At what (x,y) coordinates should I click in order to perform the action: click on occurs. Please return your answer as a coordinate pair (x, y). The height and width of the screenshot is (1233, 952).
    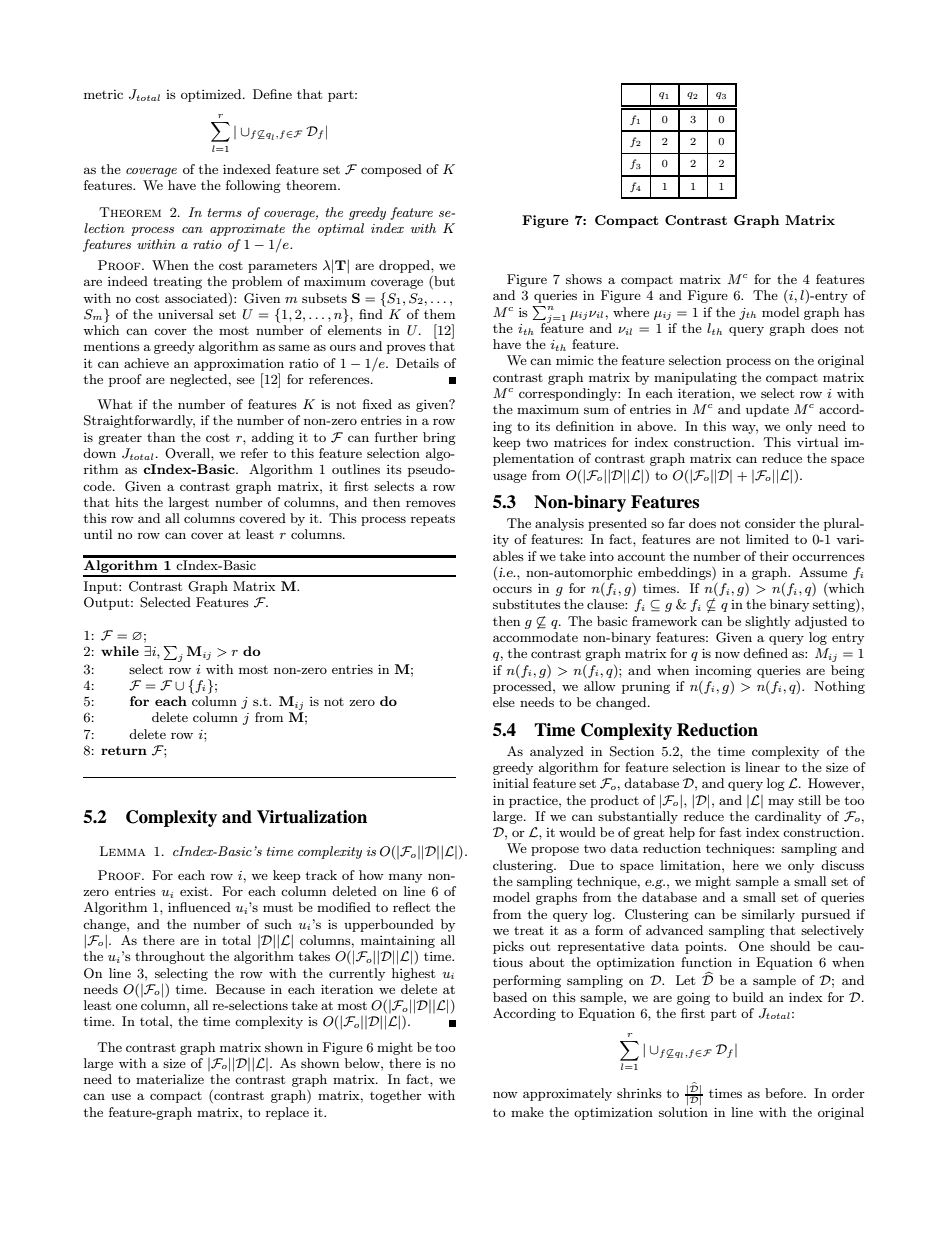
    Looking at the image, I should click on (512, 589).
